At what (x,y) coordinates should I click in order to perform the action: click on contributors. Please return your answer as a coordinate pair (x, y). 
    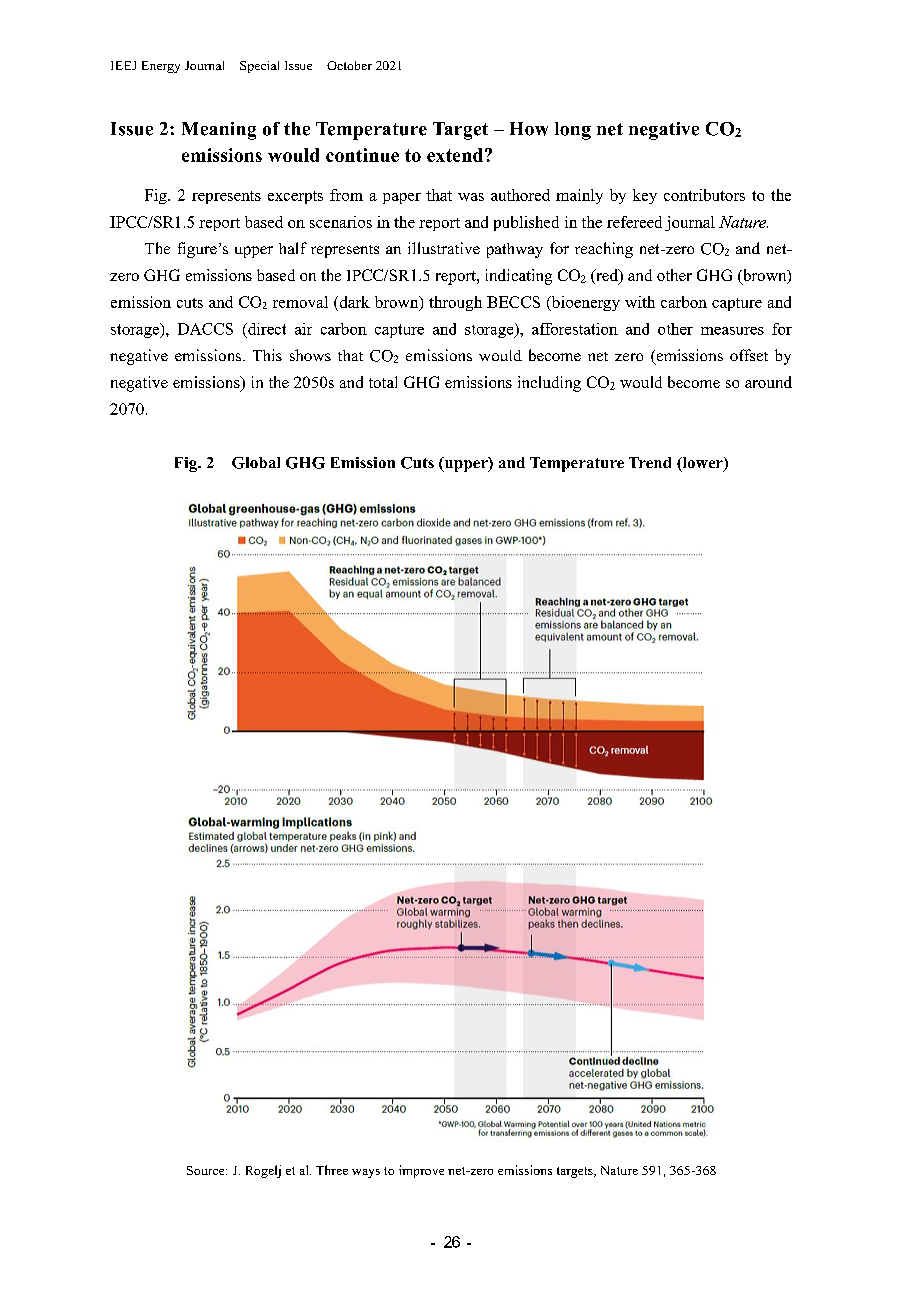
    Looking at the image, I should click on (704, 195).
